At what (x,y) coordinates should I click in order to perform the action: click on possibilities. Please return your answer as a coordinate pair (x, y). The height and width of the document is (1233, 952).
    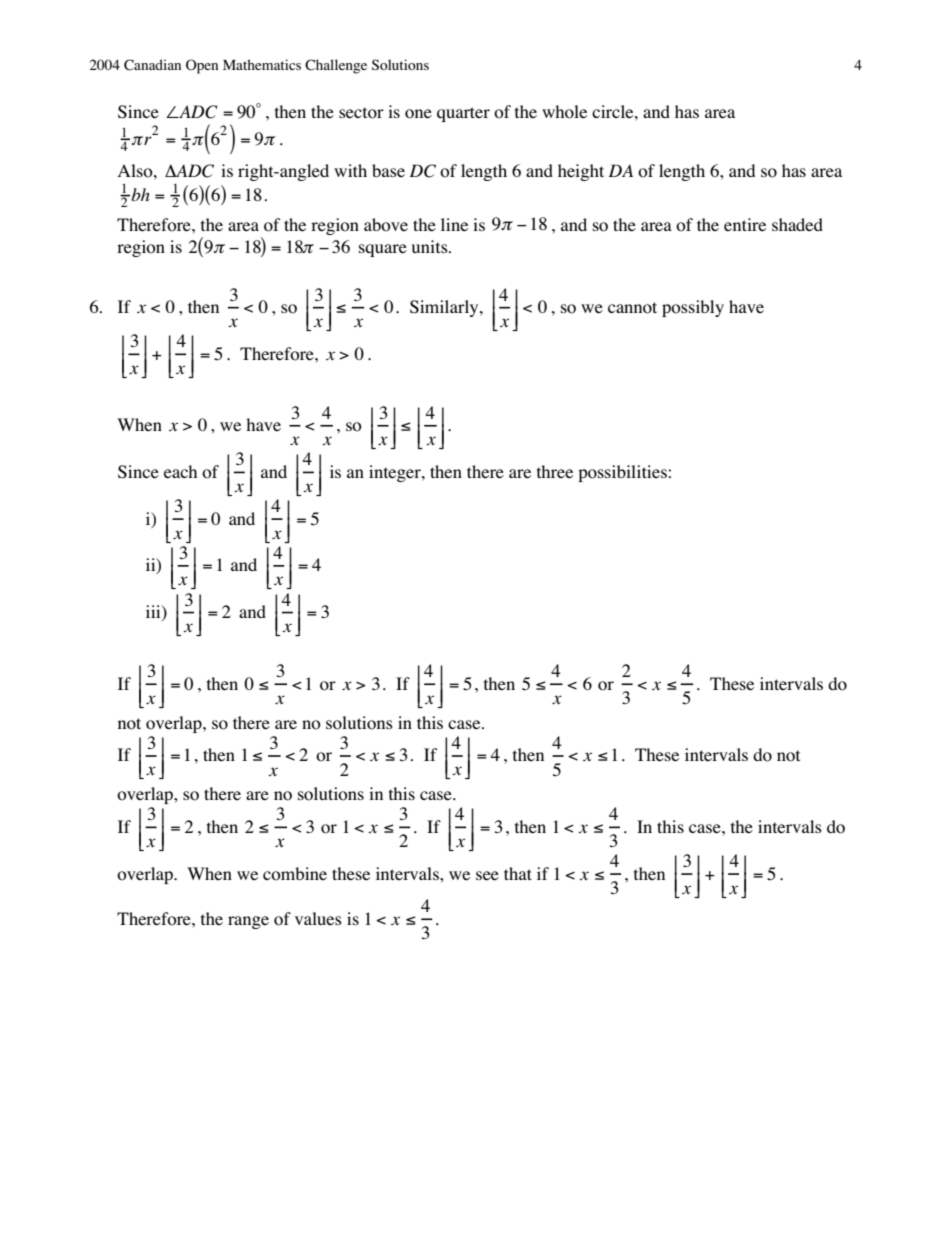
    Looking at the image, I should click on (623, 473).
